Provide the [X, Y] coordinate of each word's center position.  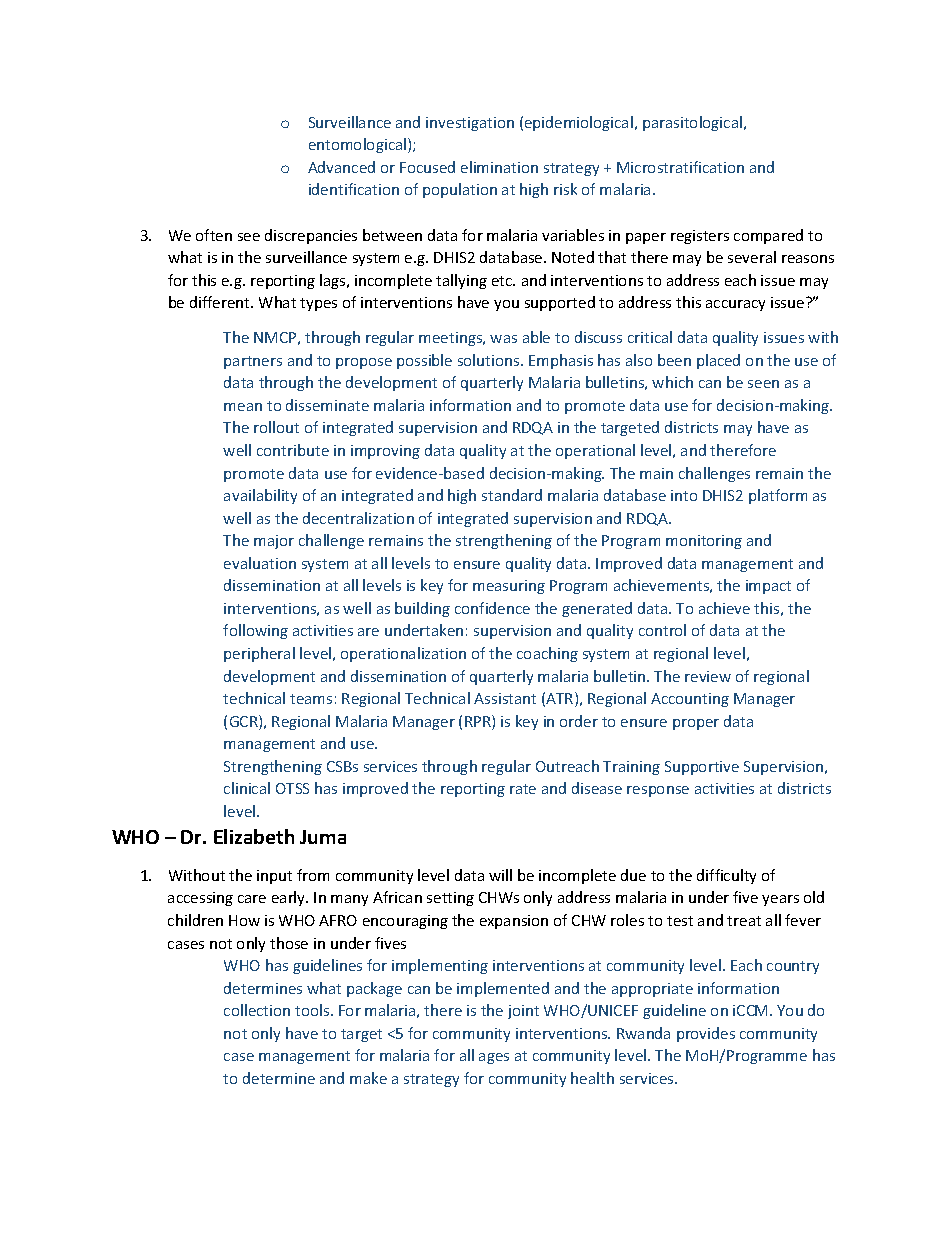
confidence [492, 608]
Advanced [341, 167]
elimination [499, 167]
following [255, 631]
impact [768, 587]
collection [257, 1010]
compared [768, 236]
